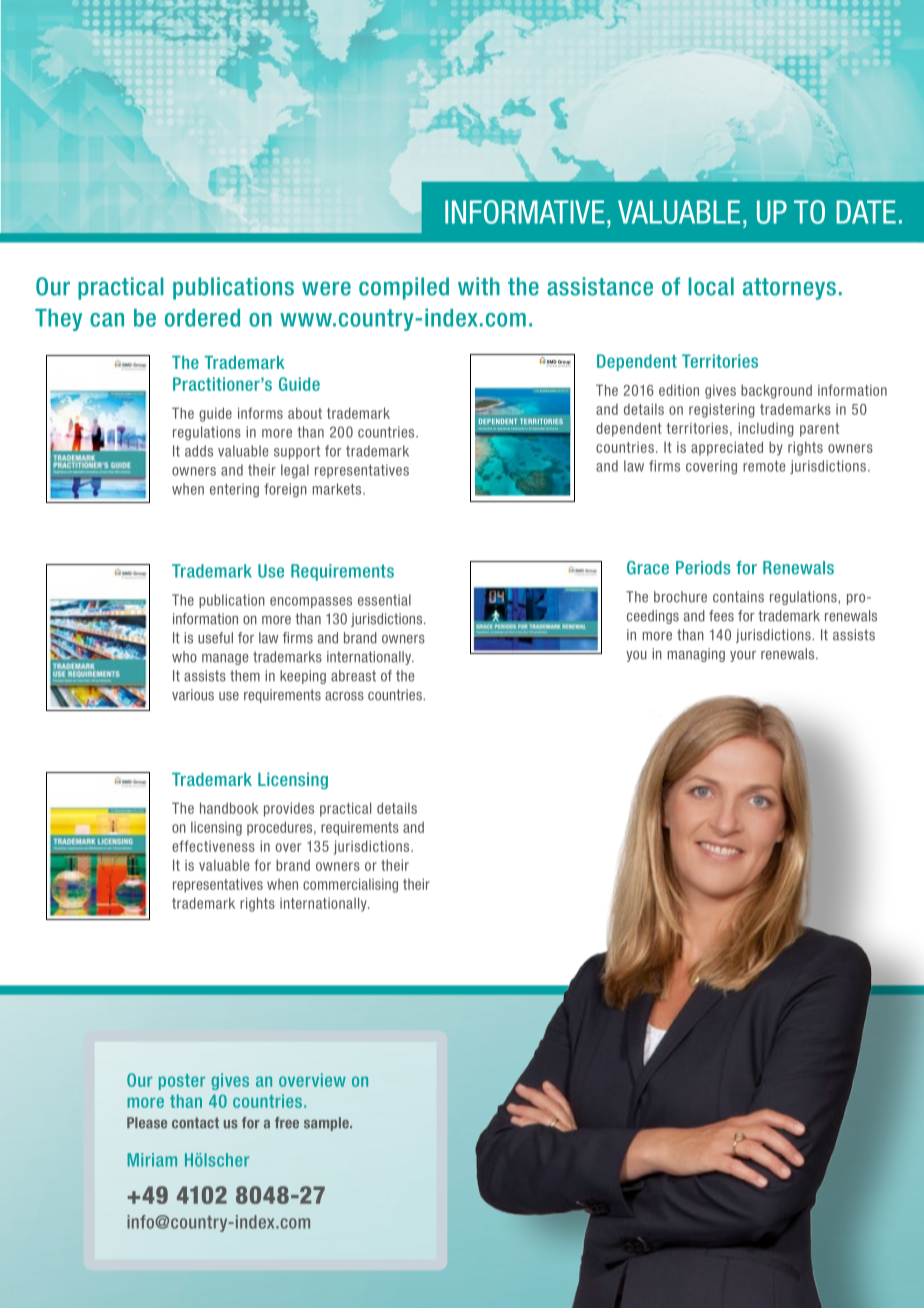 The width and height of the screenshot is (924, 1308). What do you see at coordinates (353, 676) in the screenshot?
I see `abreast` at bounding box center [353, 676].
